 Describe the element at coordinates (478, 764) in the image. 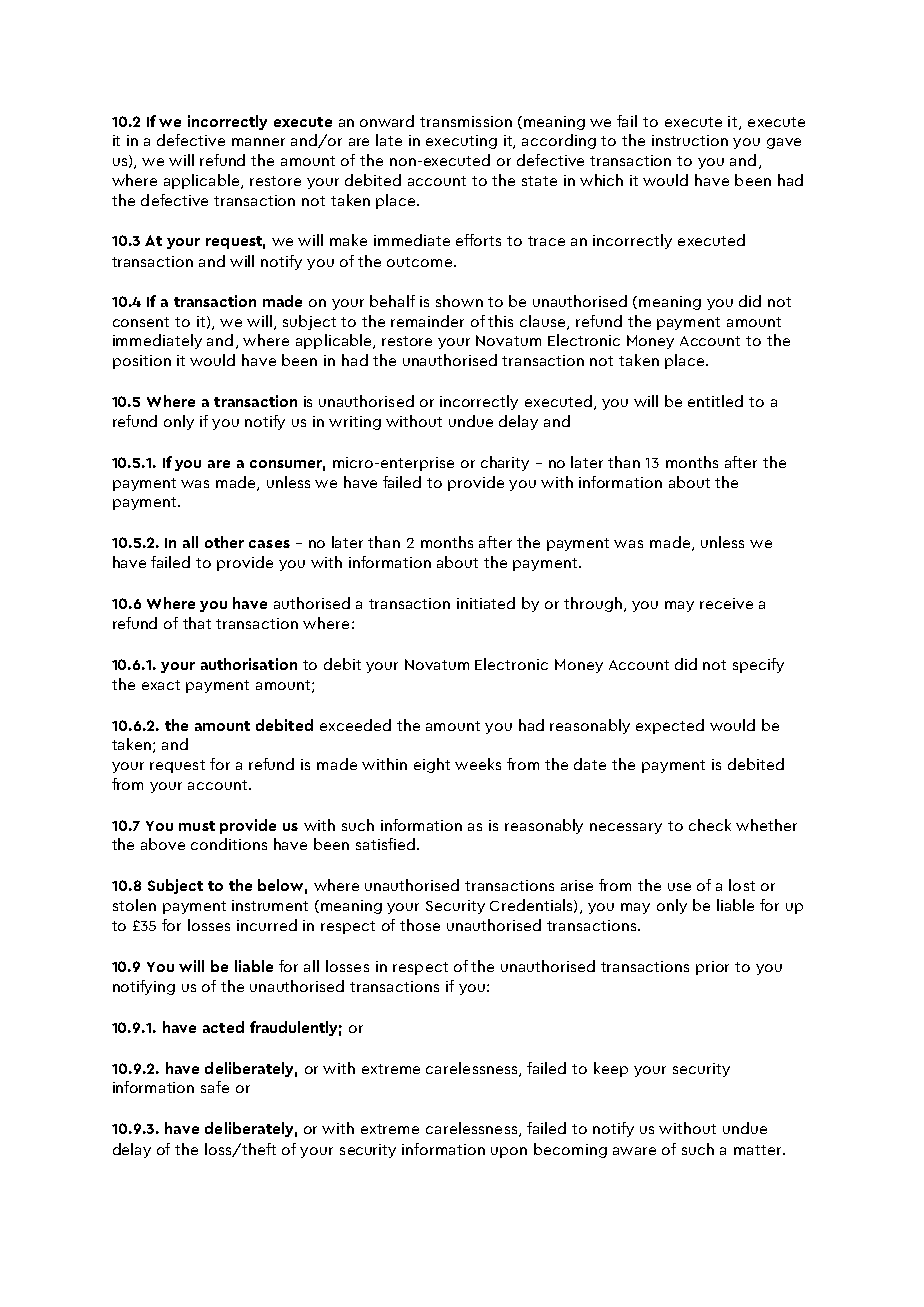

I see `weeks` at that location.
